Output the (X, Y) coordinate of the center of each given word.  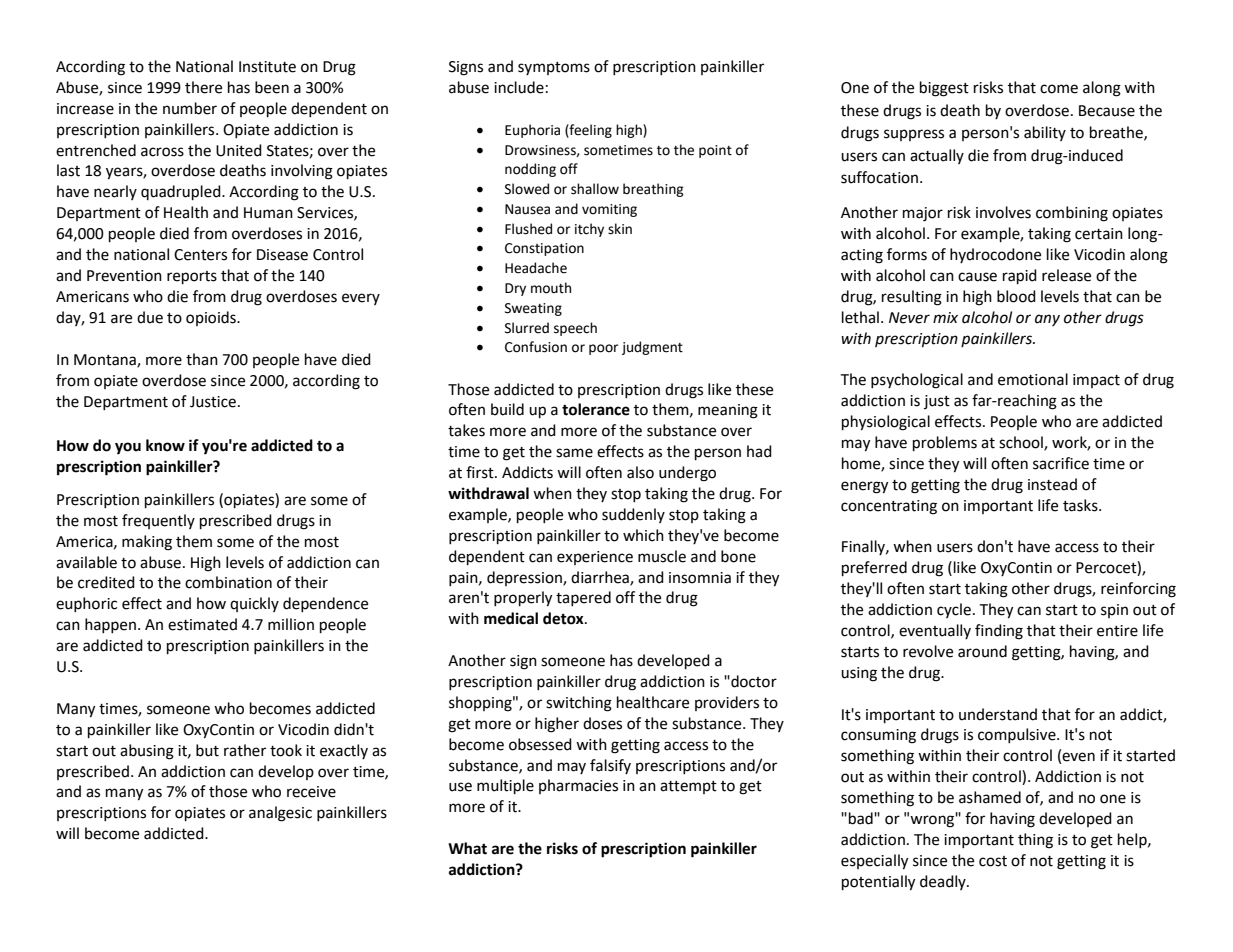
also (640, 472)
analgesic (280, 814)
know (165, 445)
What (467, 848)
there (203, 87)
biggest (944, 89)
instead (1052, 484)
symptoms (554, 68)
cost (993, 861)
